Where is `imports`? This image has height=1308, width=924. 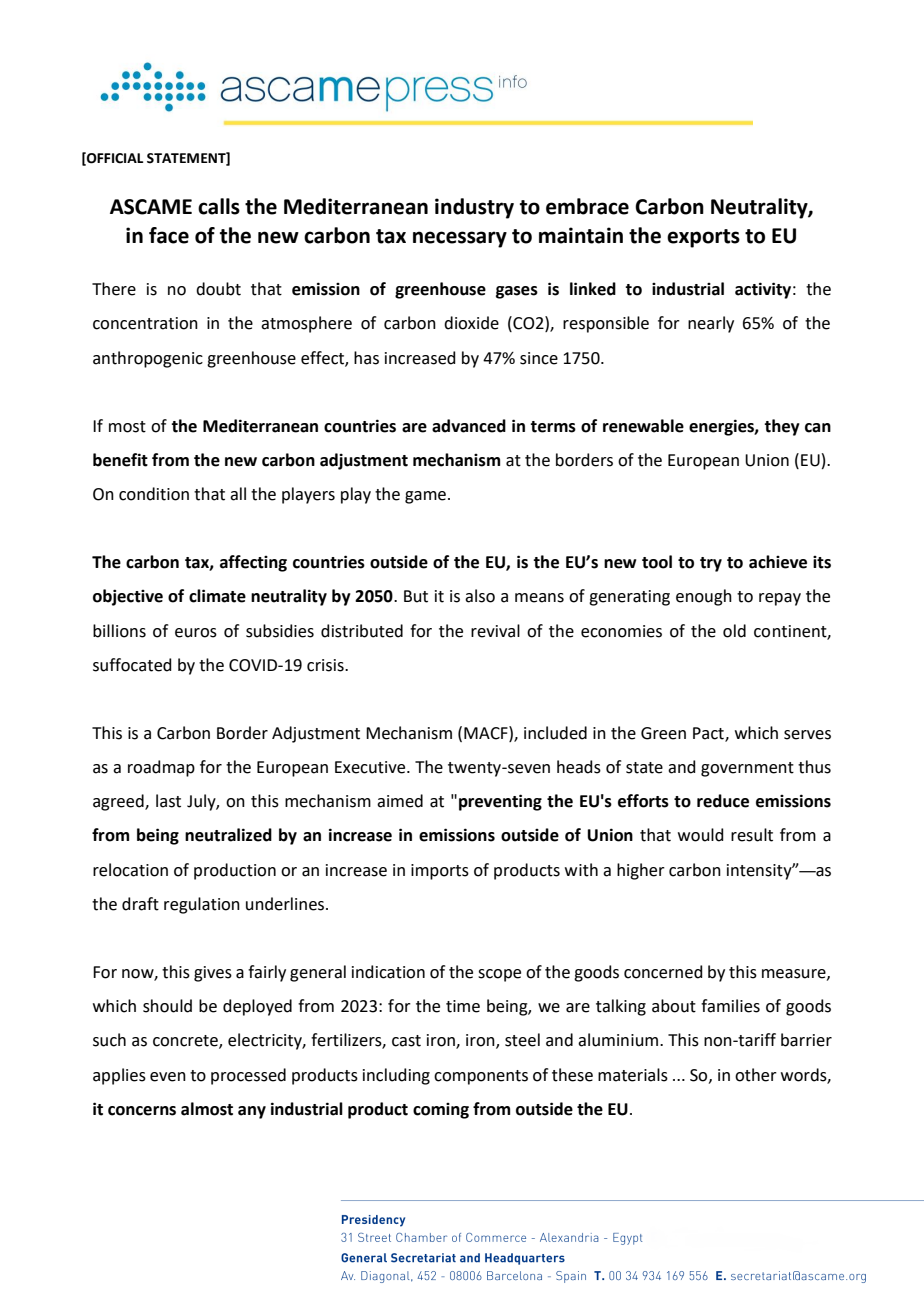 imports is located at coordinates (440, 872).
